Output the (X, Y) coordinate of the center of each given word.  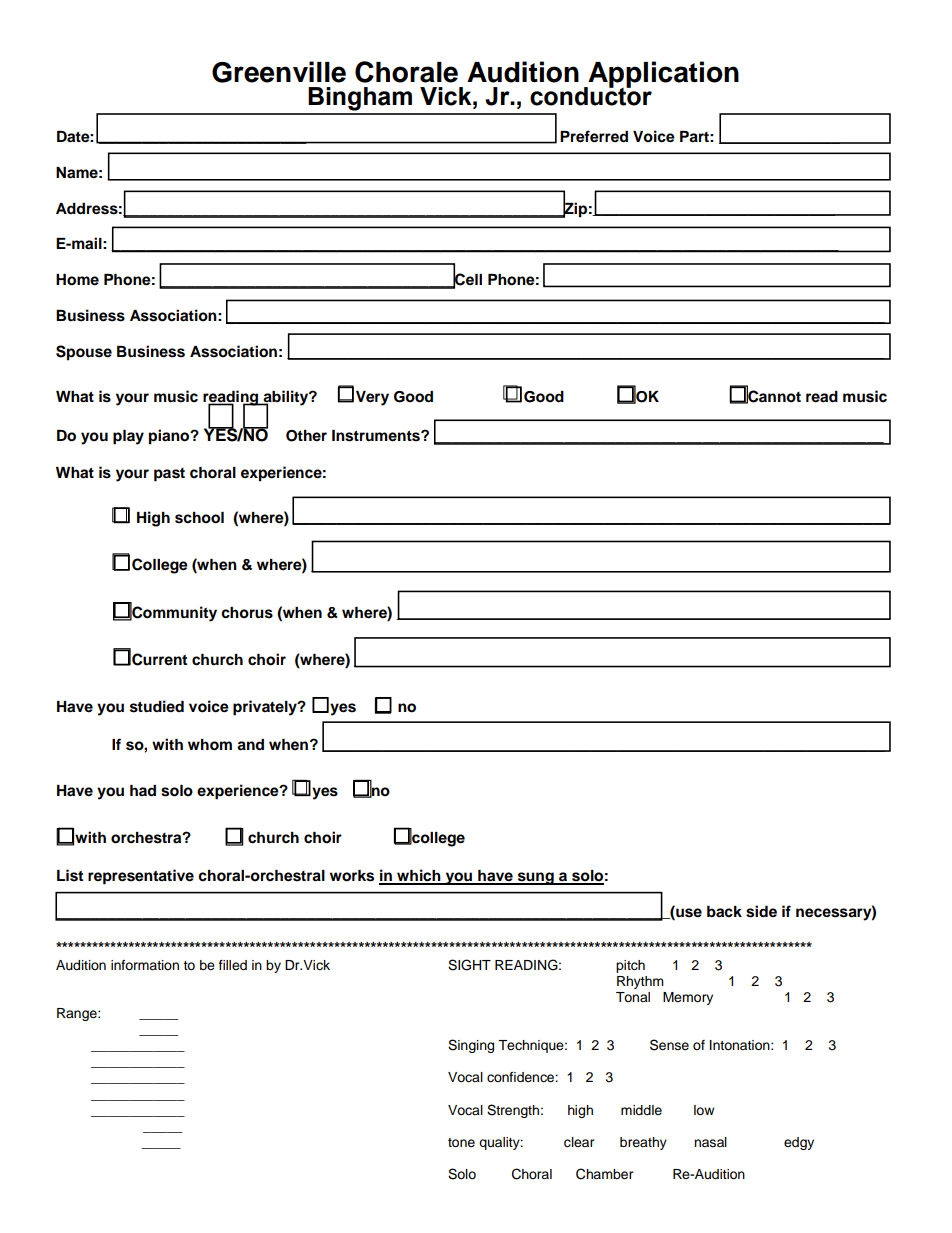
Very (372, 398)
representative (141, 877)
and (250, 745)
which (419, 876)
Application (662, 75)
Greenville (279, 72)
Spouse (84, 353)
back (724, 912)
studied (157, 706)
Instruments (377, 436)
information (145, 965)
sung (535, 878)
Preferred (594, 136)
